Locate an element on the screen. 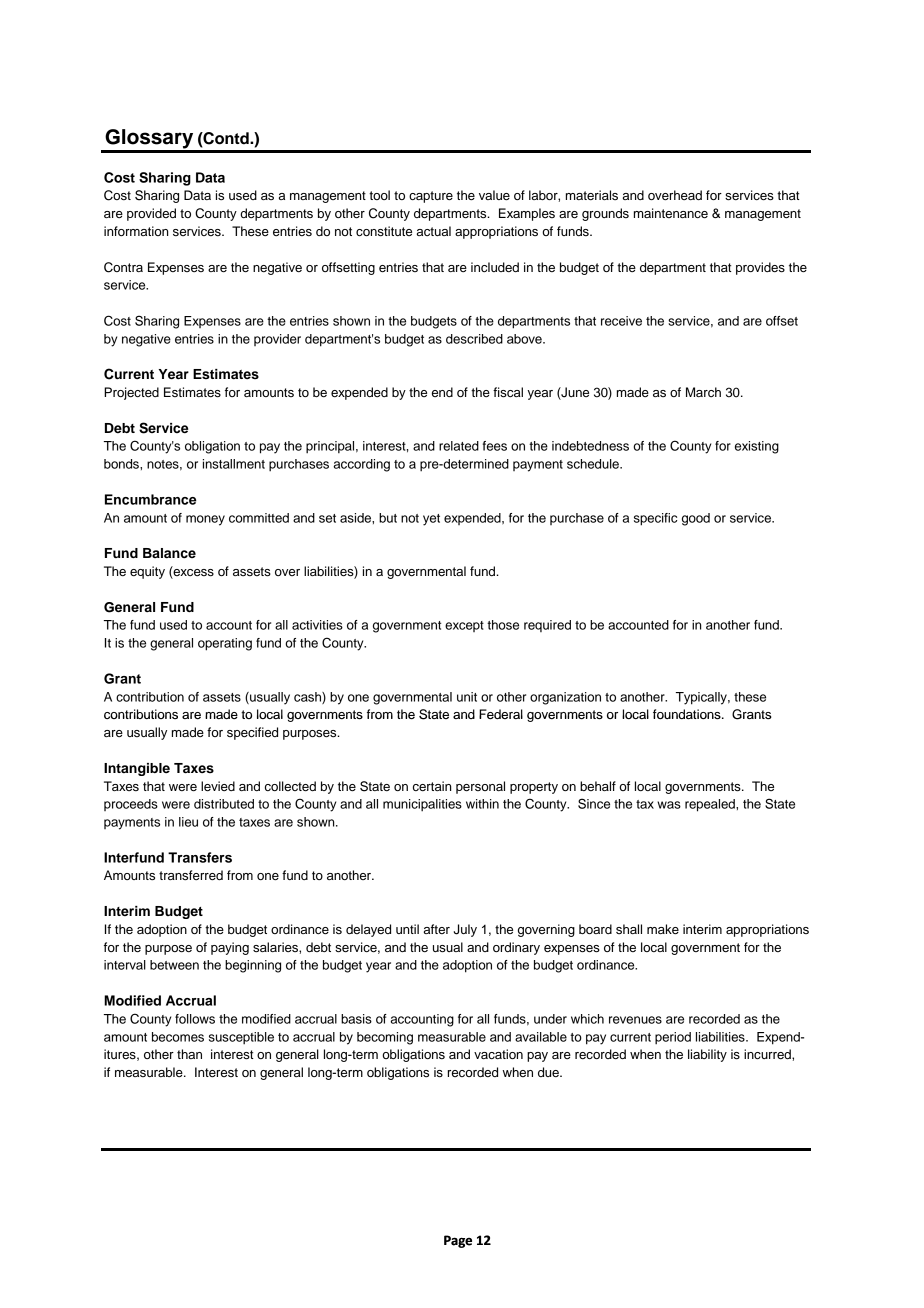 The height and width of the screenshot is (1308, 924). actual is located at coordinates (434, 231).
